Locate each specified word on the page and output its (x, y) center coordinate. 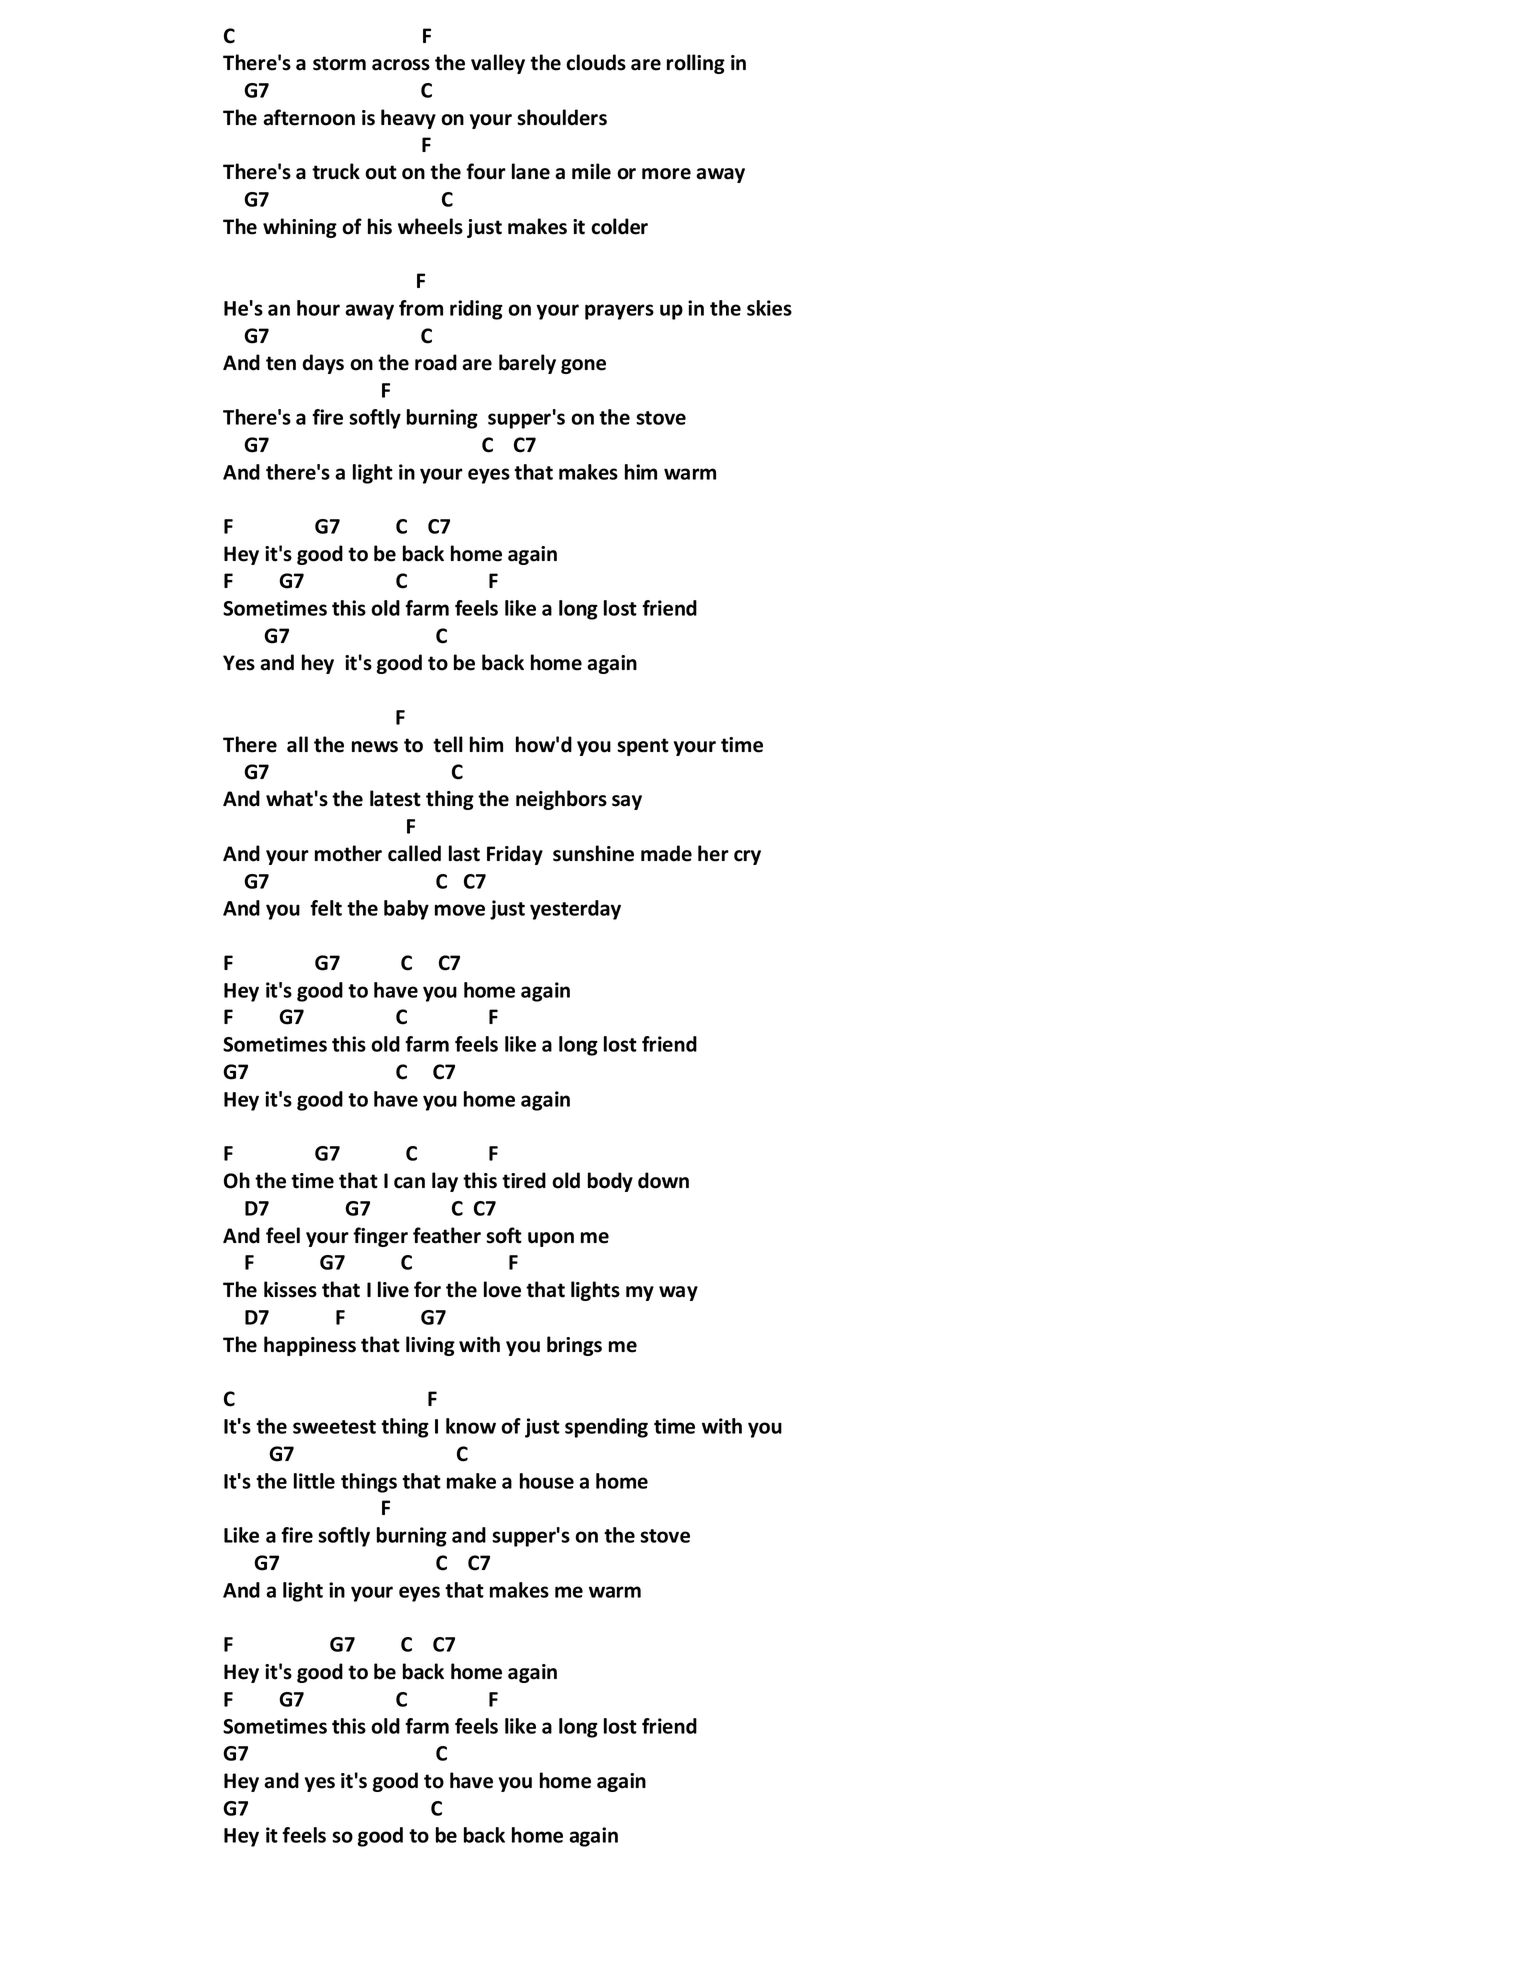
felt (326, 908)
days (323, 364)
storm (339, 63)
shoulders (562, 117)
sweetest (334, 1427)
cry (747, 857)
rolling (696, 64)
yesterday (575, 910)
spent (643, 747)
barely (527, 364)
